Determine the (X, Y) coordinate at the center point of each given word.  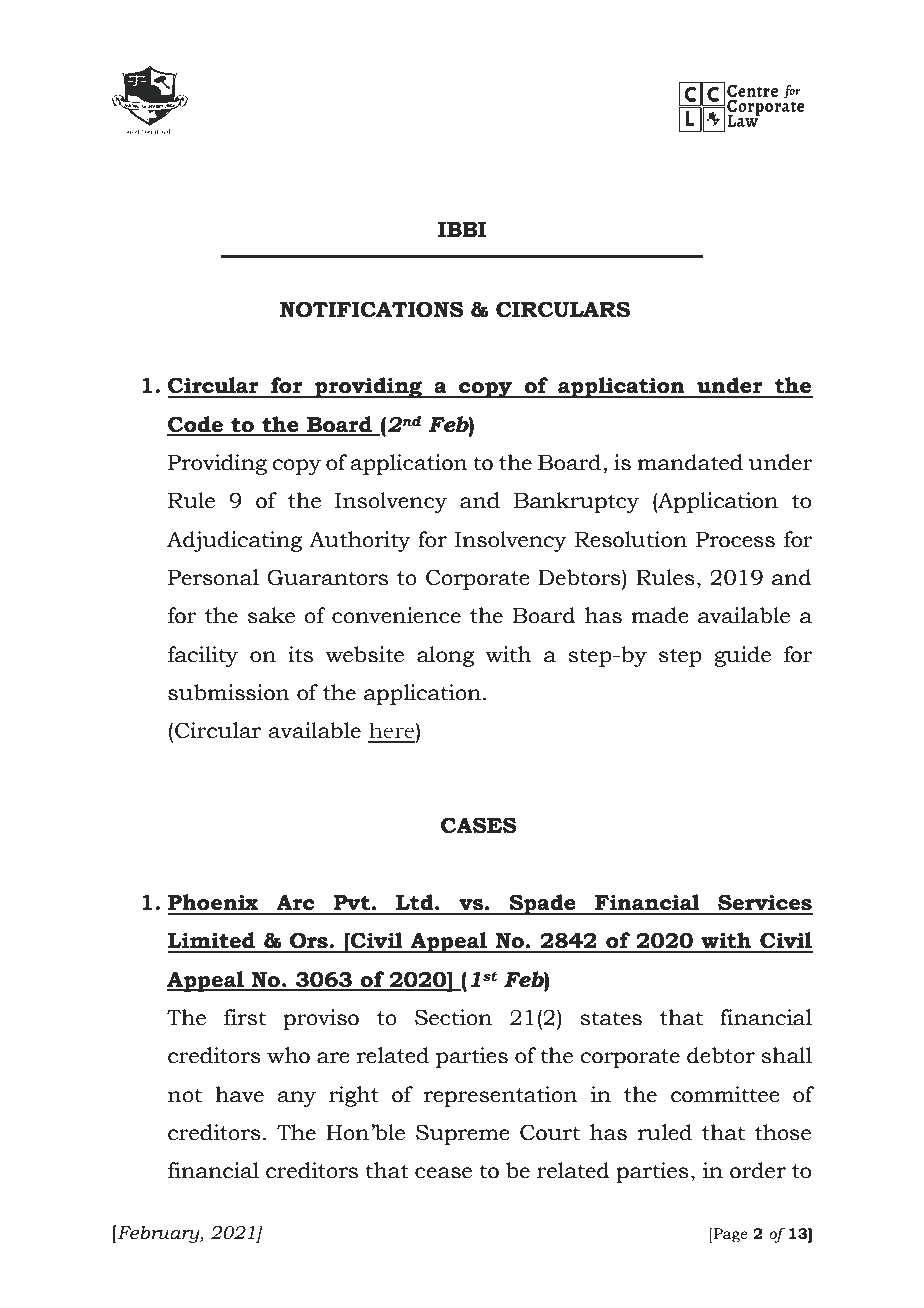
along (446, 656)
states (611, 1018)
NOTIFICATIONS (372, 309)
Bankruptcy (576, 502)
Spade (543, 904)
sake (271, 615)
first (245, 1017)
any (296, 1099)
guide (742, 656)
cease (443, 1173)
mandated (690, 462)
